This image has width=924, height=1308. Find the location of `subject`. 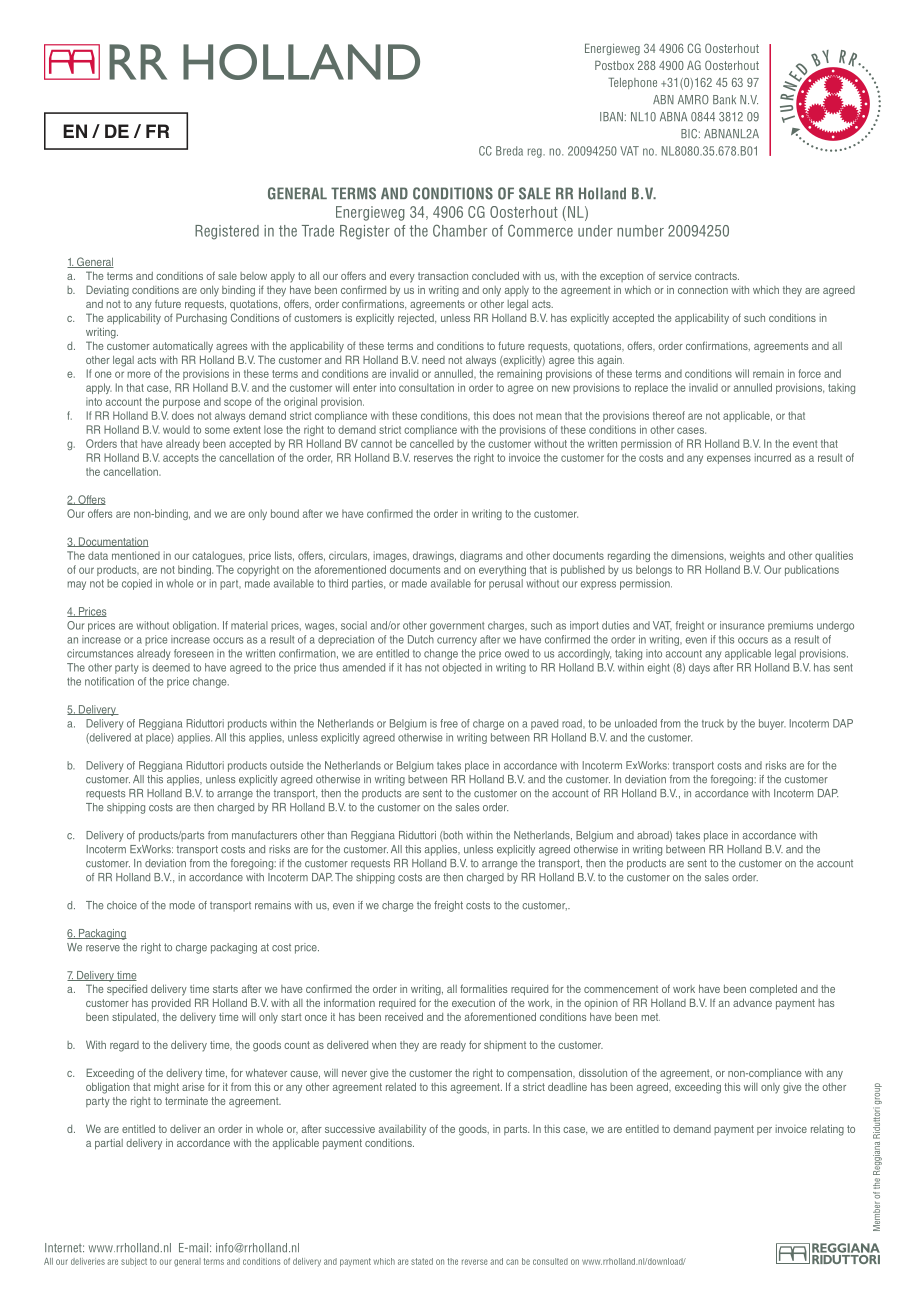

subject is located at coordinates (134, 1262).
